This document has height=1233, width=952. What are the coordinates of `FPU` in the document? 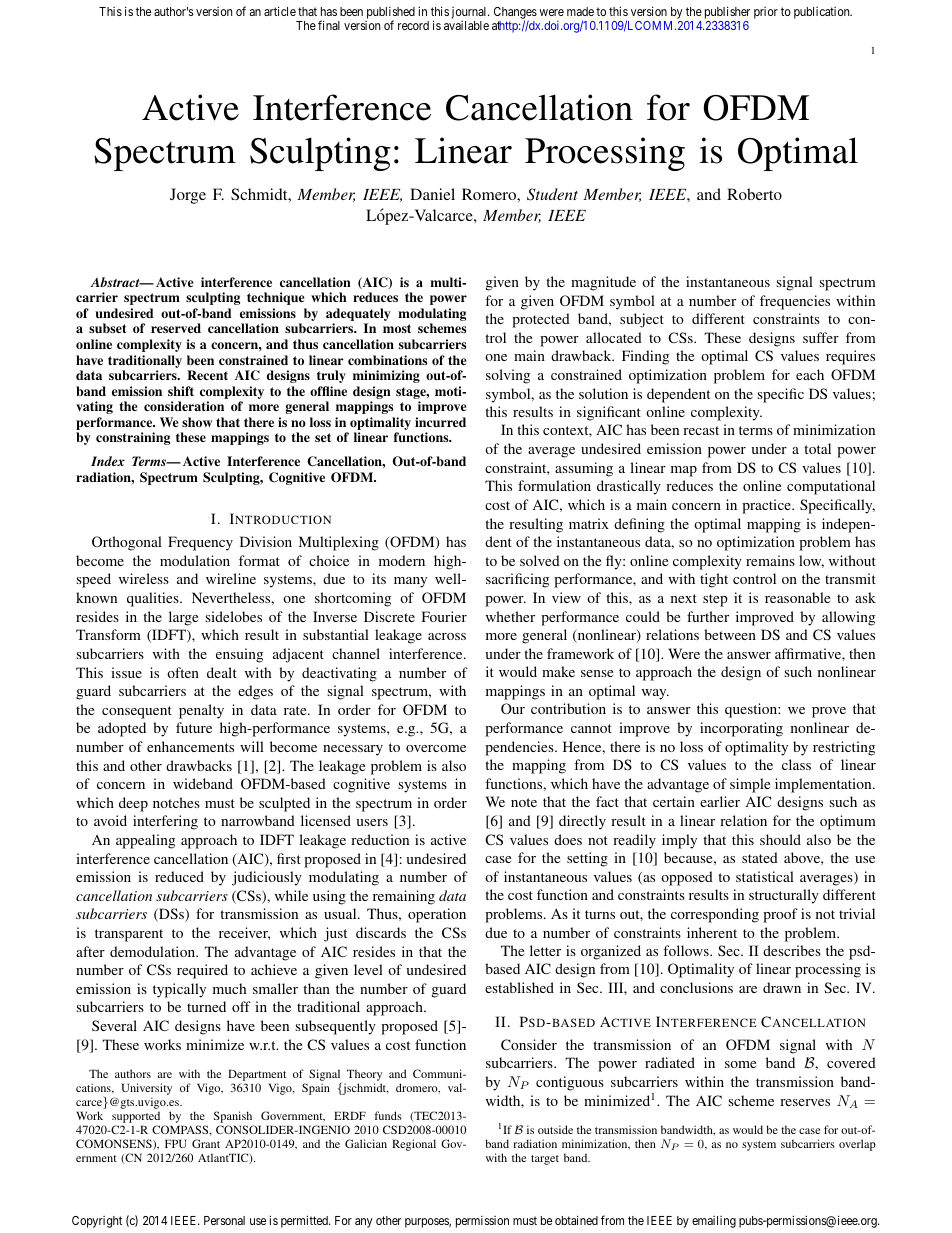 It's located at (176, 1143).
